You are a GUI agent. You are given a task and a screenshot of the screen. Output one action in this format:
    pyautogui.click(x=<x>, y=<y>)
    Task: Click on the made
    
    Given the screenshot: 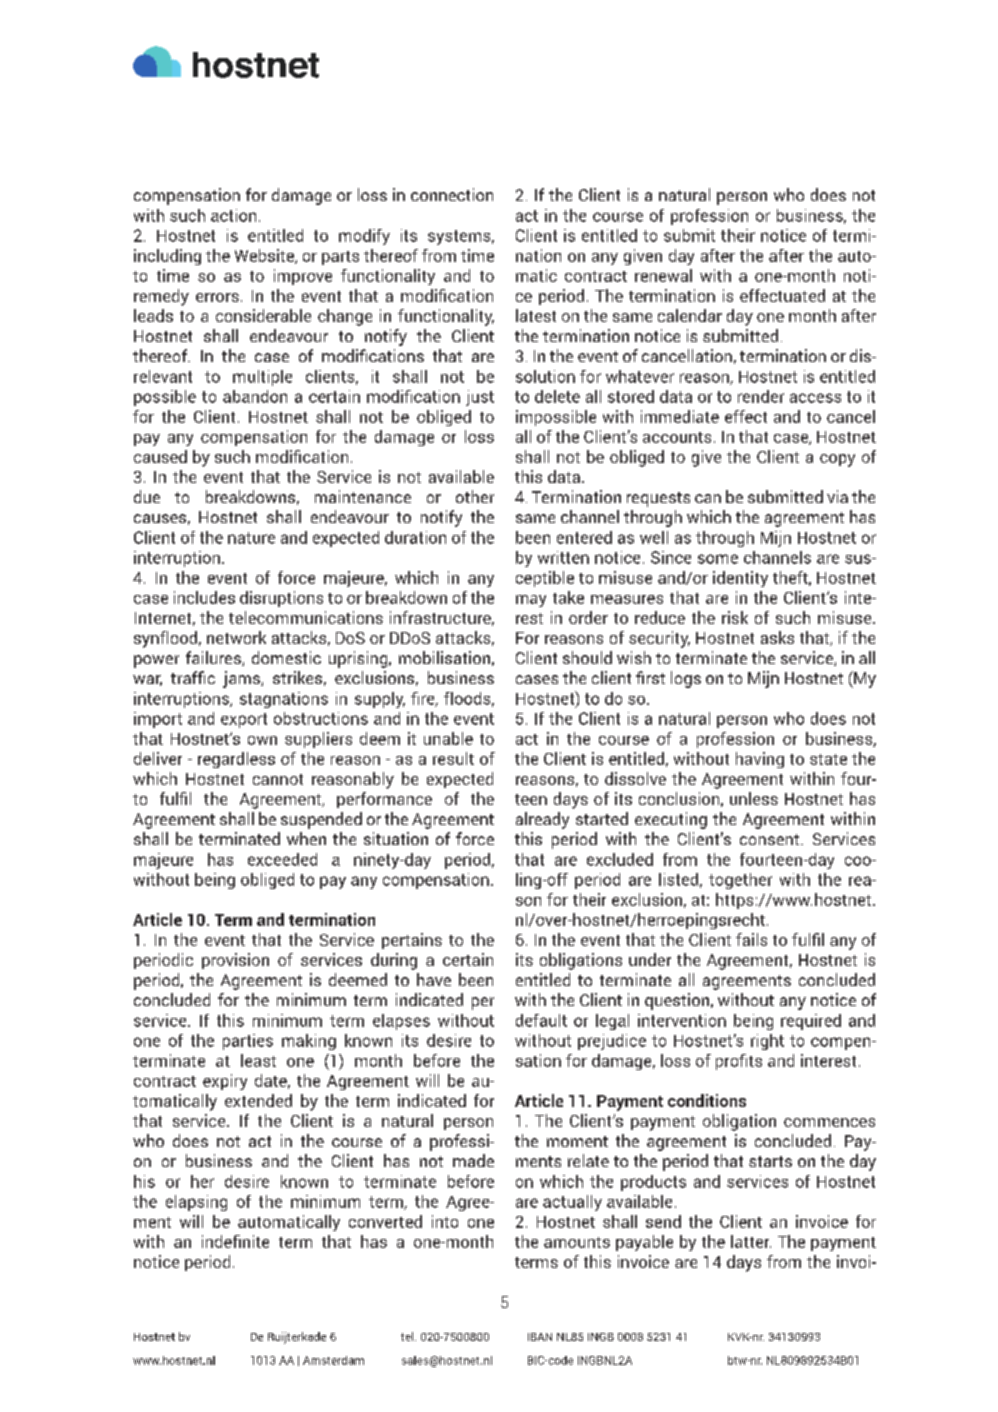 What is the action you would take?
    pyautogui.click(x=473, y=1160)
